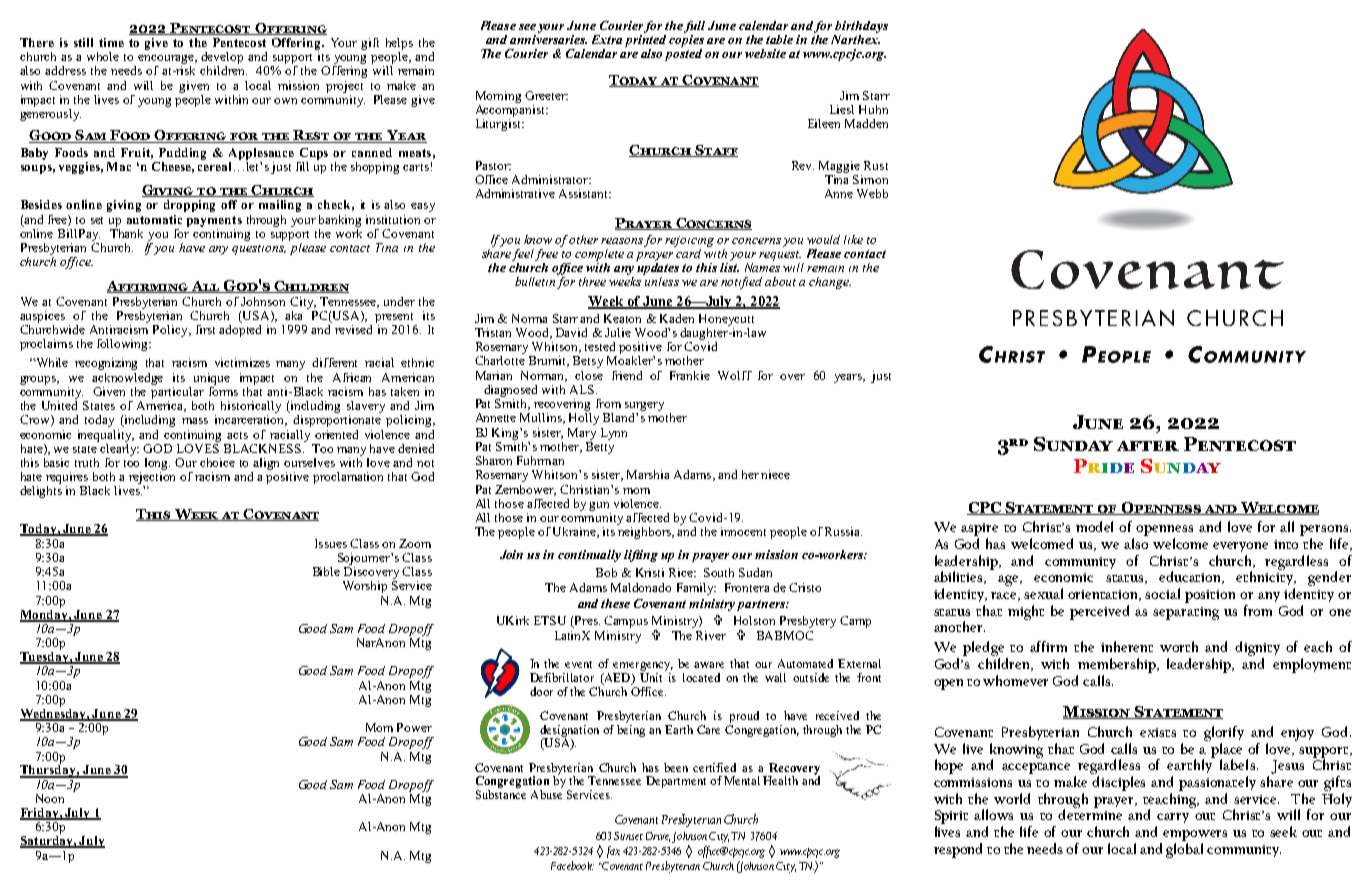 Image resolution: width=1372 pixels, height=887 pixels. Describe the element at coordinates (683, 53) in the document. I see `posted` at that location.
